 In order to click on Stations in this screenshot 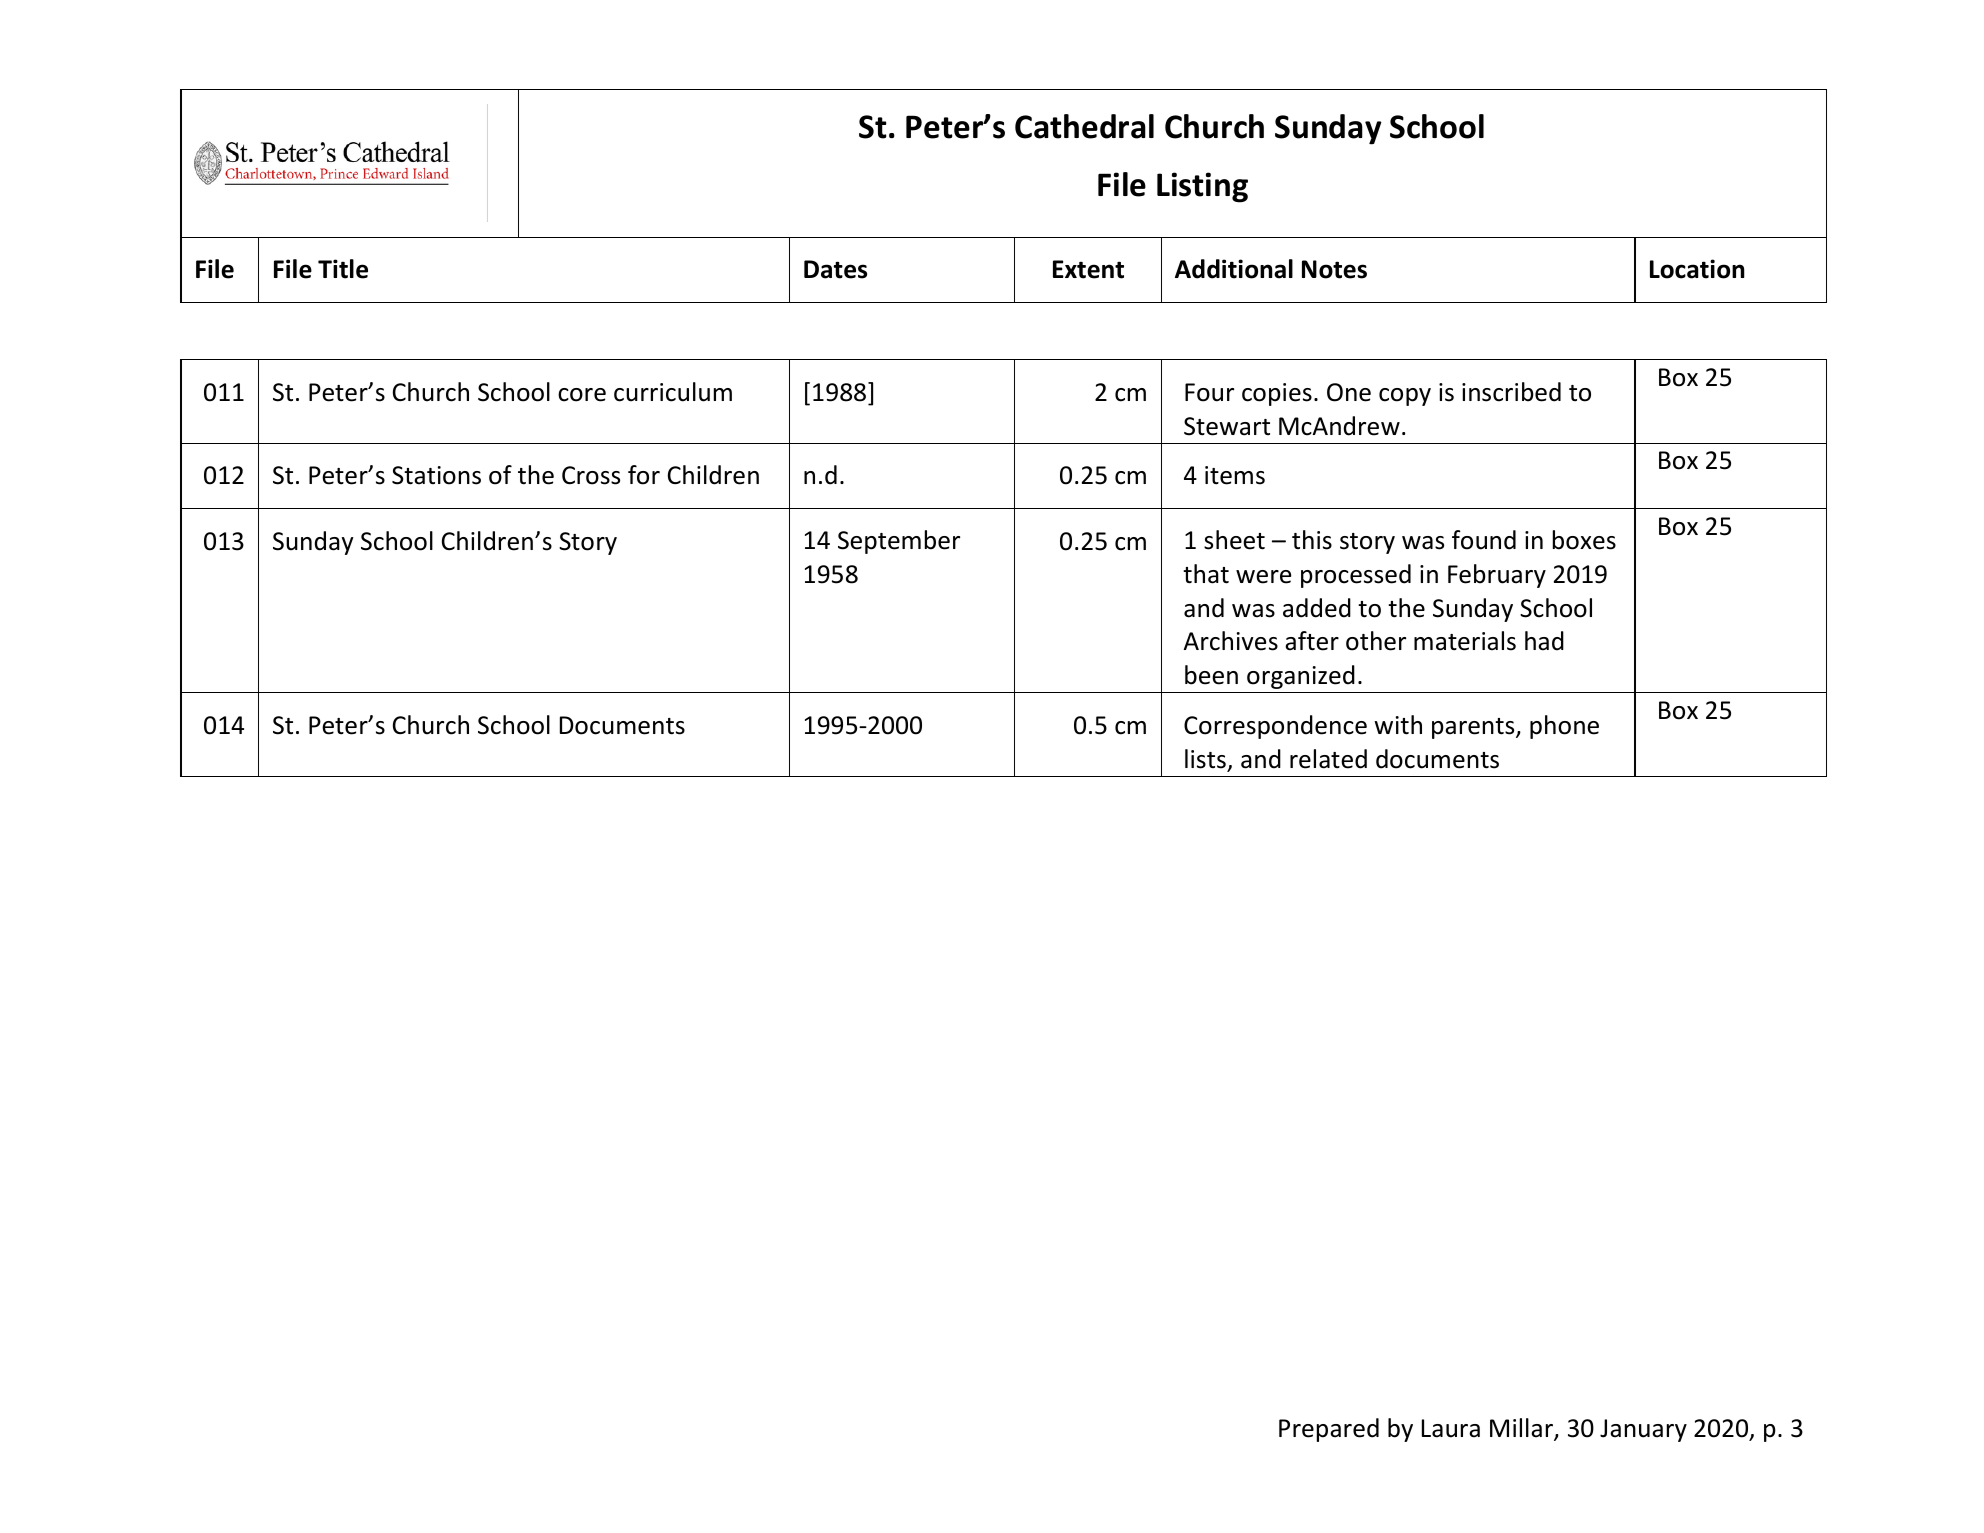, I will do `click(436, 475)`.
